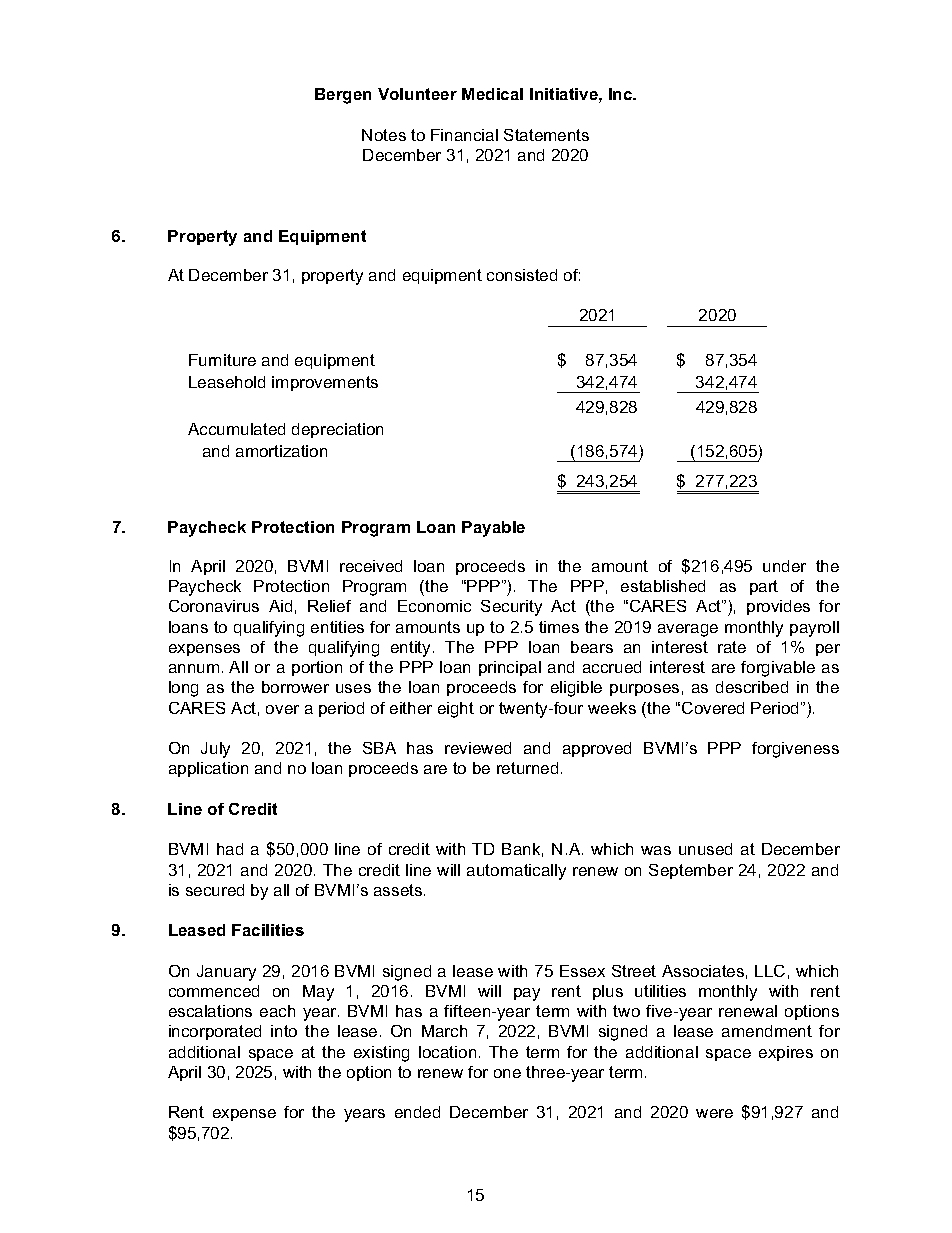 Image resolution: width=952 pixels, height=1233 pixels. I want to click on were, so click(714, 1113).
